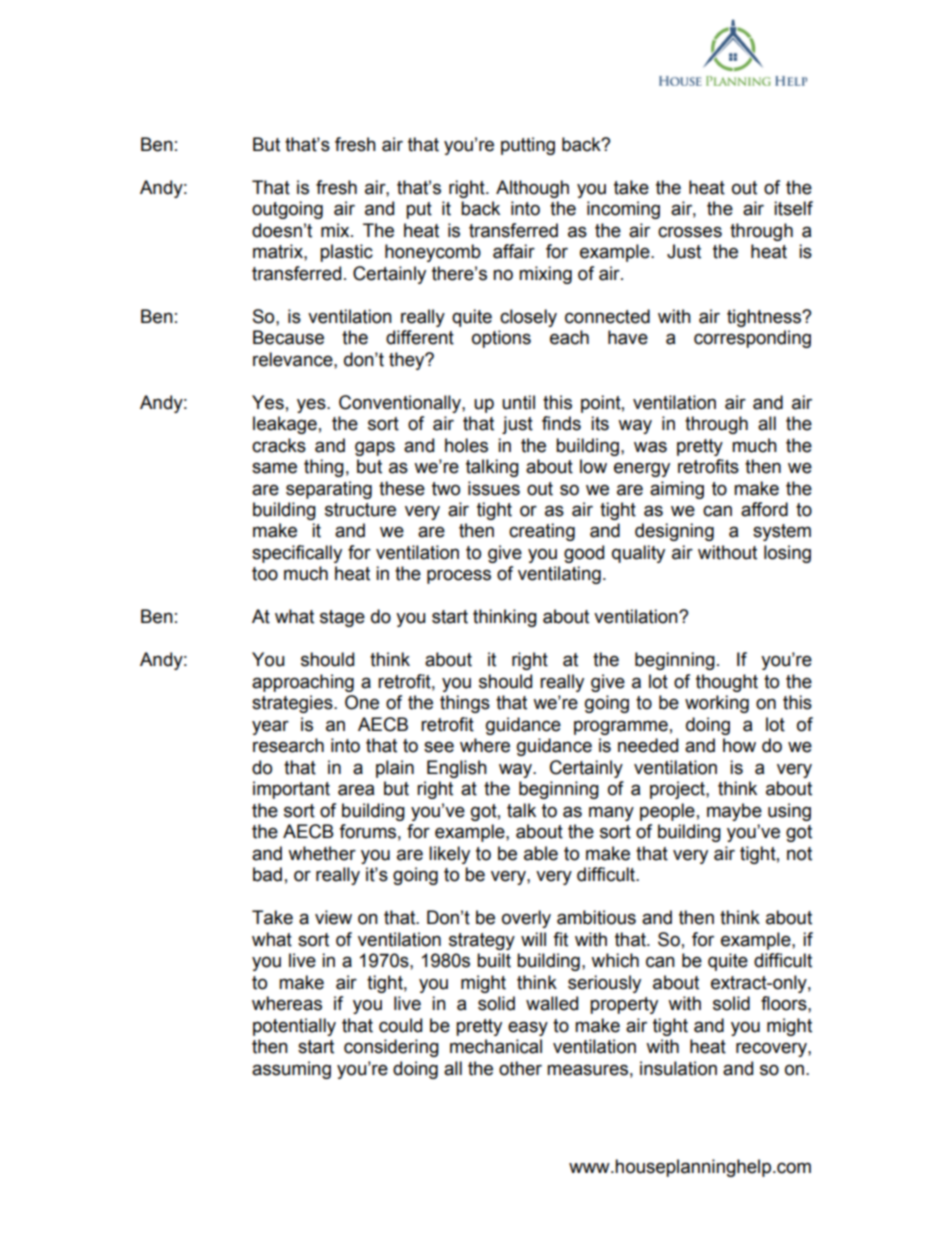 The width and height of the page is (952, 1233). What do you see at coordinates (532, 189) in the page?
I see `Although` at bounding box center [532, 189].
